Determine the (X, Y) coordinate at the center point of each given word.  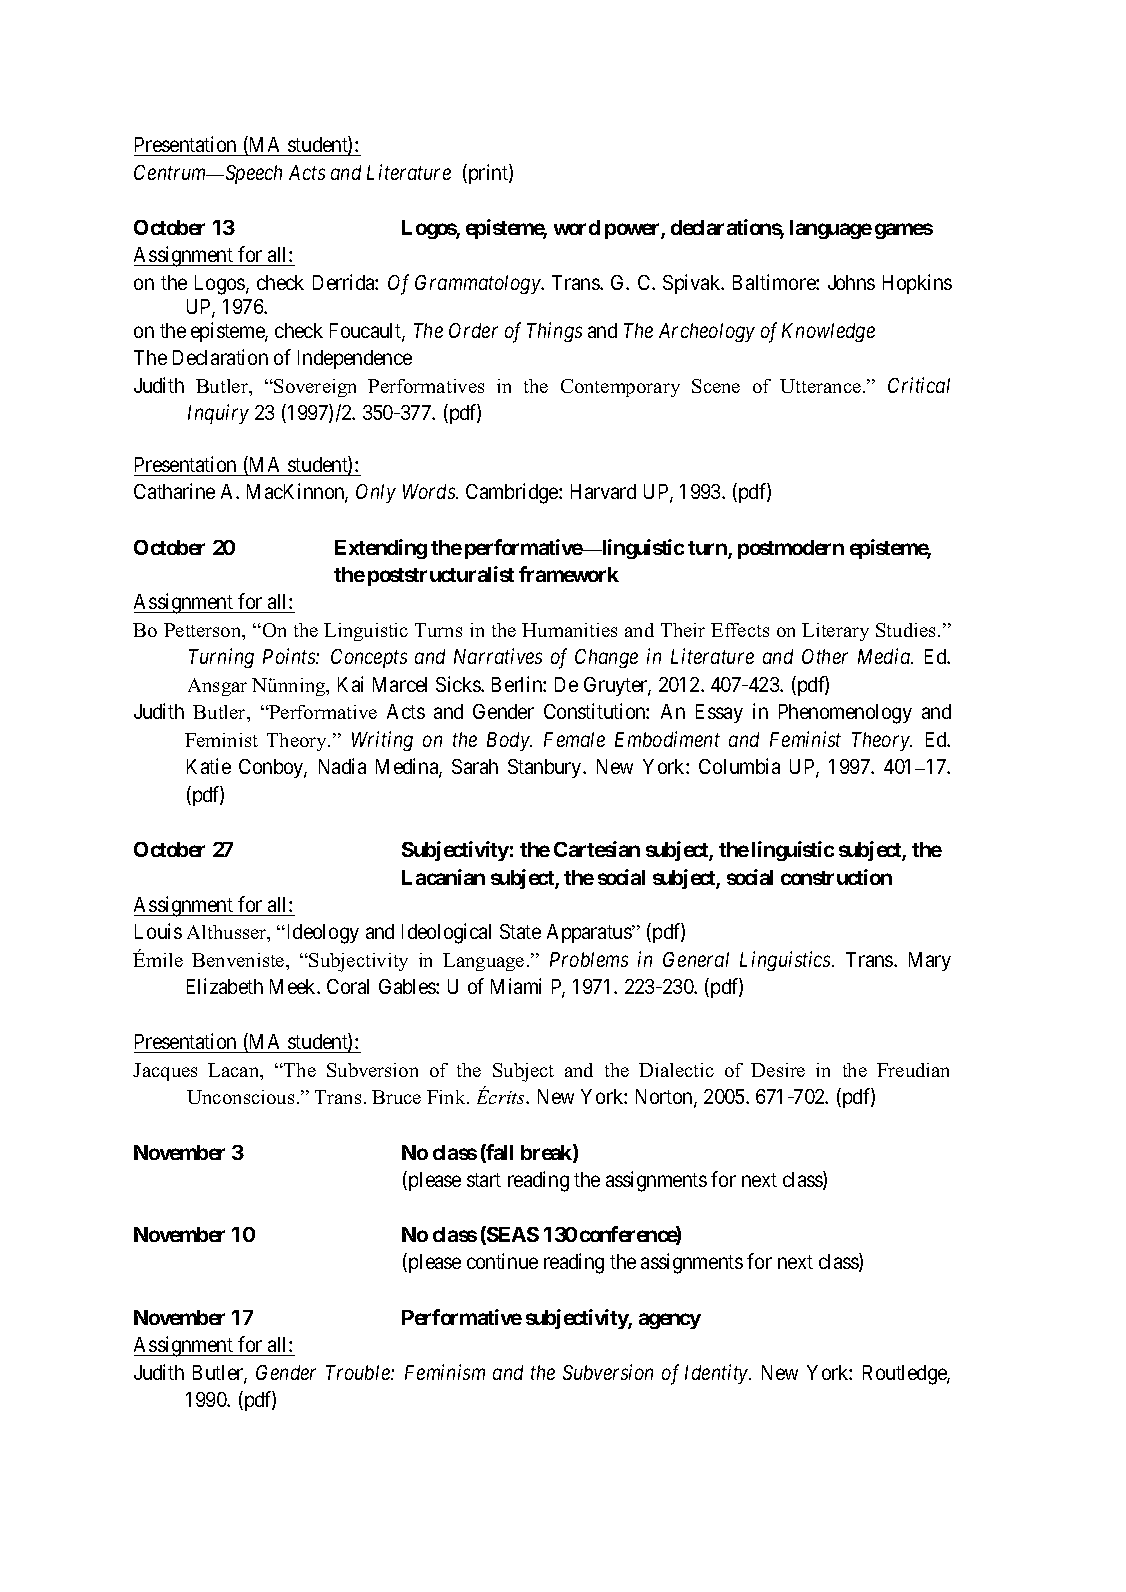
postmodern (791, 549)
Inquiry (218, 414)
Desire (778, 1070)
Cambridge (513, 493)
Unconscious (240, 1097)
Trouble (359, 1372)
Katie (209, 766)
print (488, 174)
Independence (355, 359)
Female (574, 739)
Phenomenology (845, 714)
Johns (851, 282)
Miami (516, 986)
